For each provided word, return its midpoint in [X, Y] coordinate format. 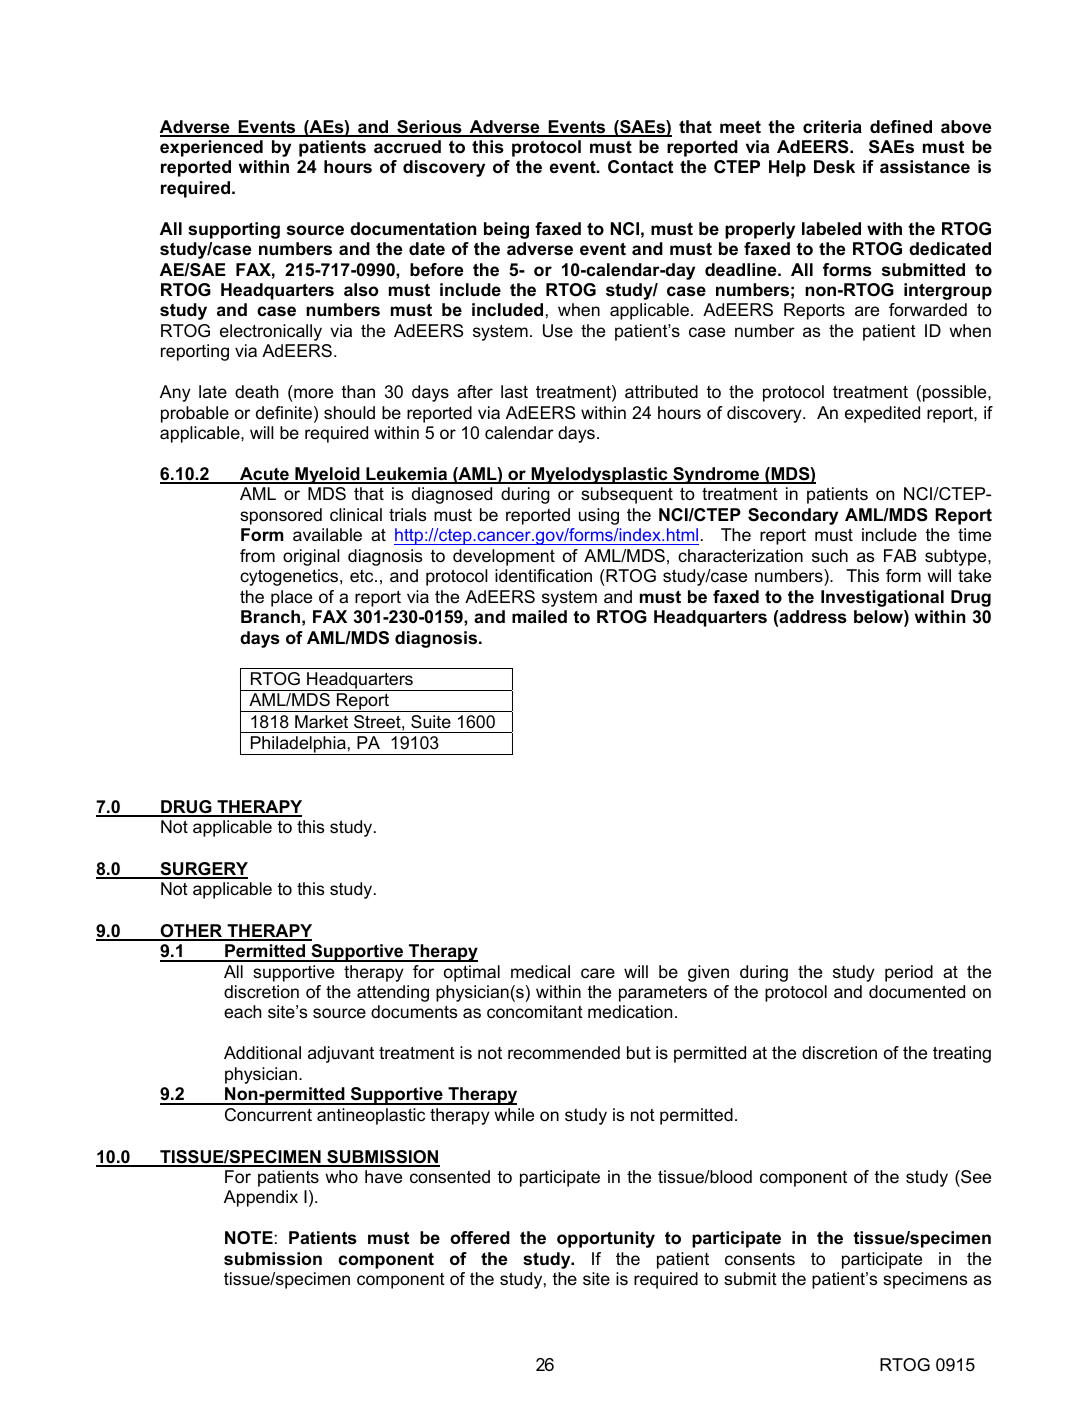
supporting [234, 230]
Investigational [882, 598]
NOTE [249, 1238]
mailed [539, 616]
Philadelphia [298, 745]
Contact [640, 167]
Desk [834, 167]
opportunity [606, 1239]
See [975, 1177]
